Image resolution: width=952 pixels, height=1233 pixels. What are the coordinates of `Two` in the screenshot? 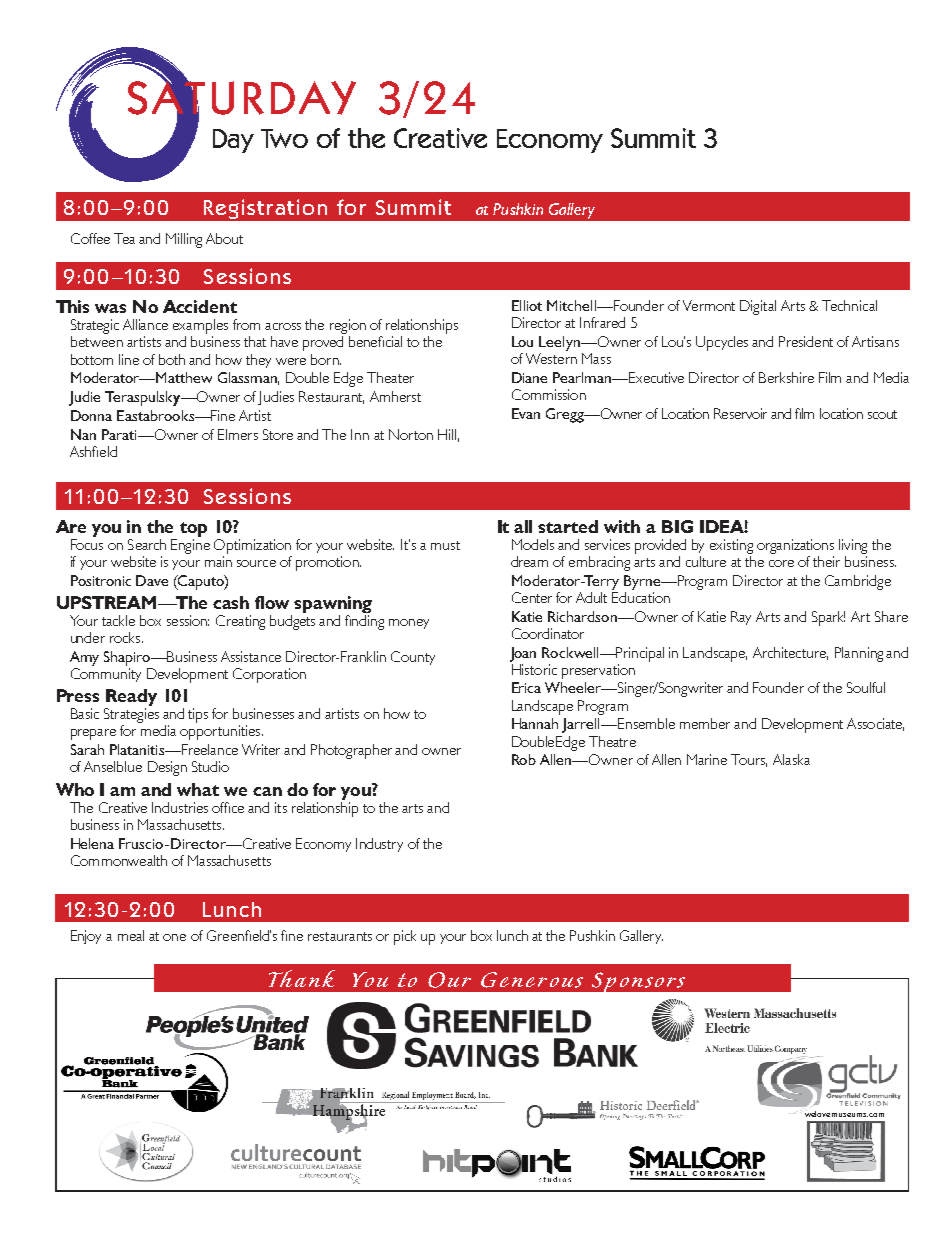 It's located at (284, 138).
